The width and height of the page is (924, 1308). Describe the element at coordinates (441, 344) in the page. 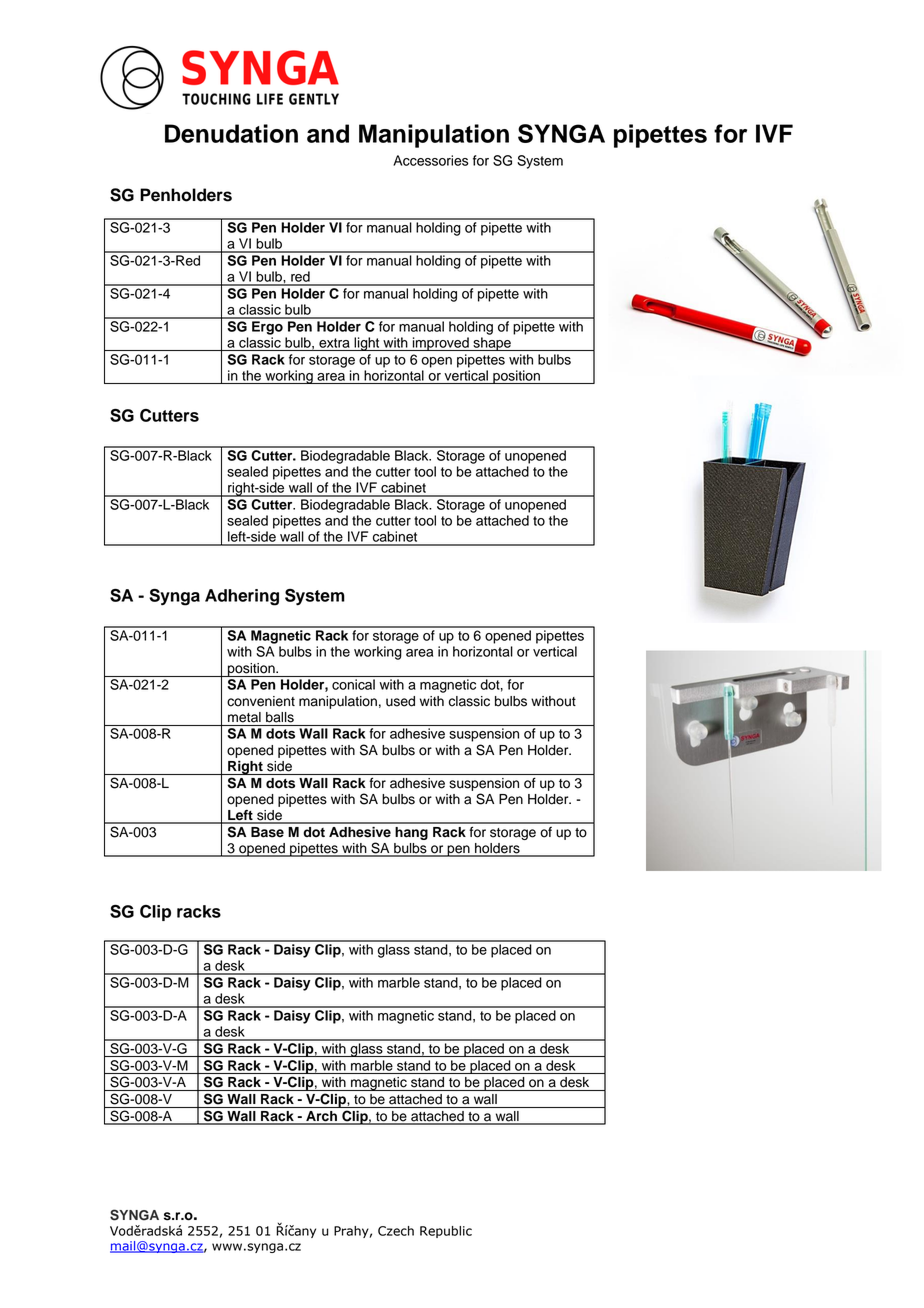

I see `improved` at that location.
